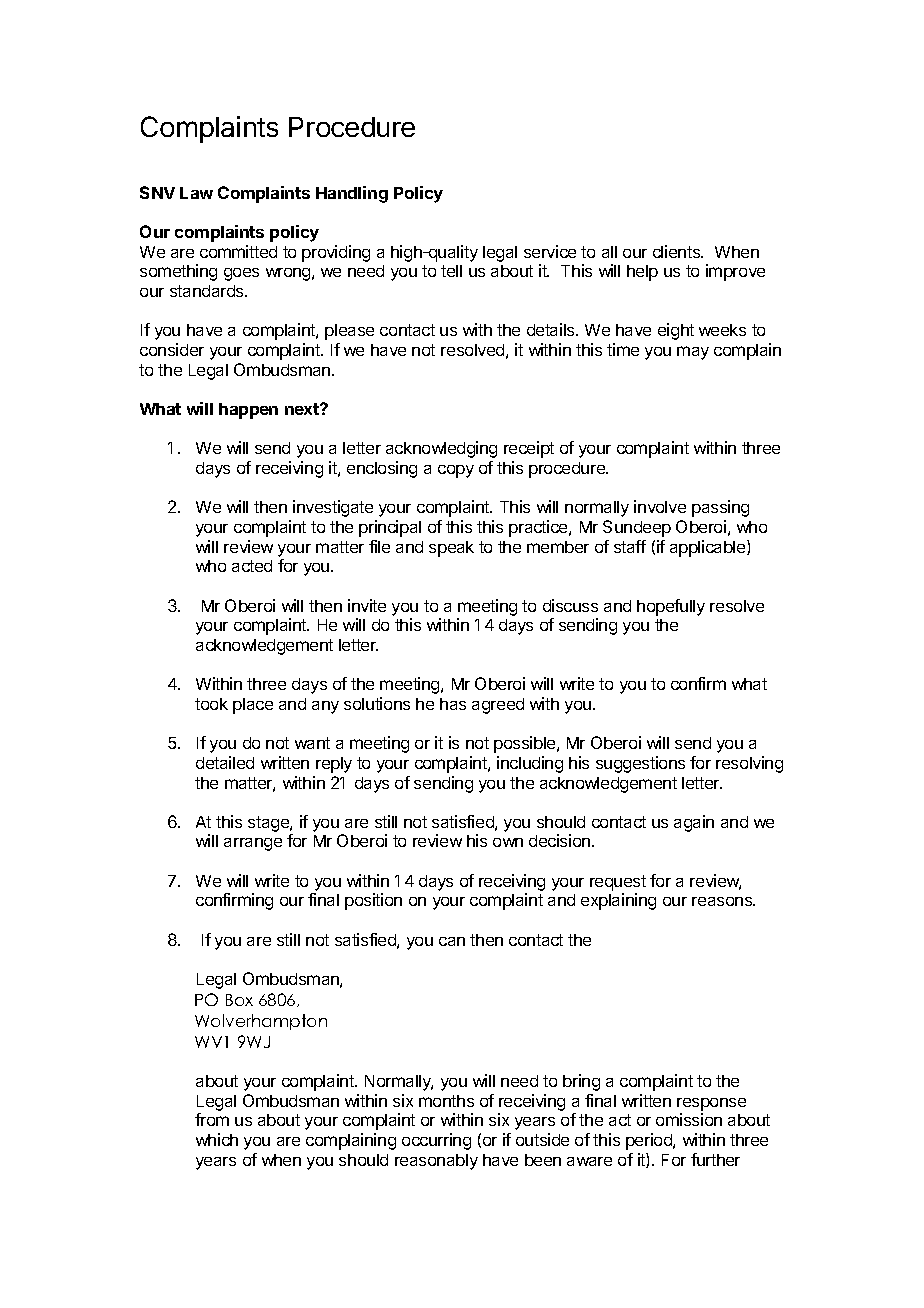 The image size is (924, 1308). What do you see at coordinates (451, 271) in the document?
I see `tell` at bounding box center [451, 271].
